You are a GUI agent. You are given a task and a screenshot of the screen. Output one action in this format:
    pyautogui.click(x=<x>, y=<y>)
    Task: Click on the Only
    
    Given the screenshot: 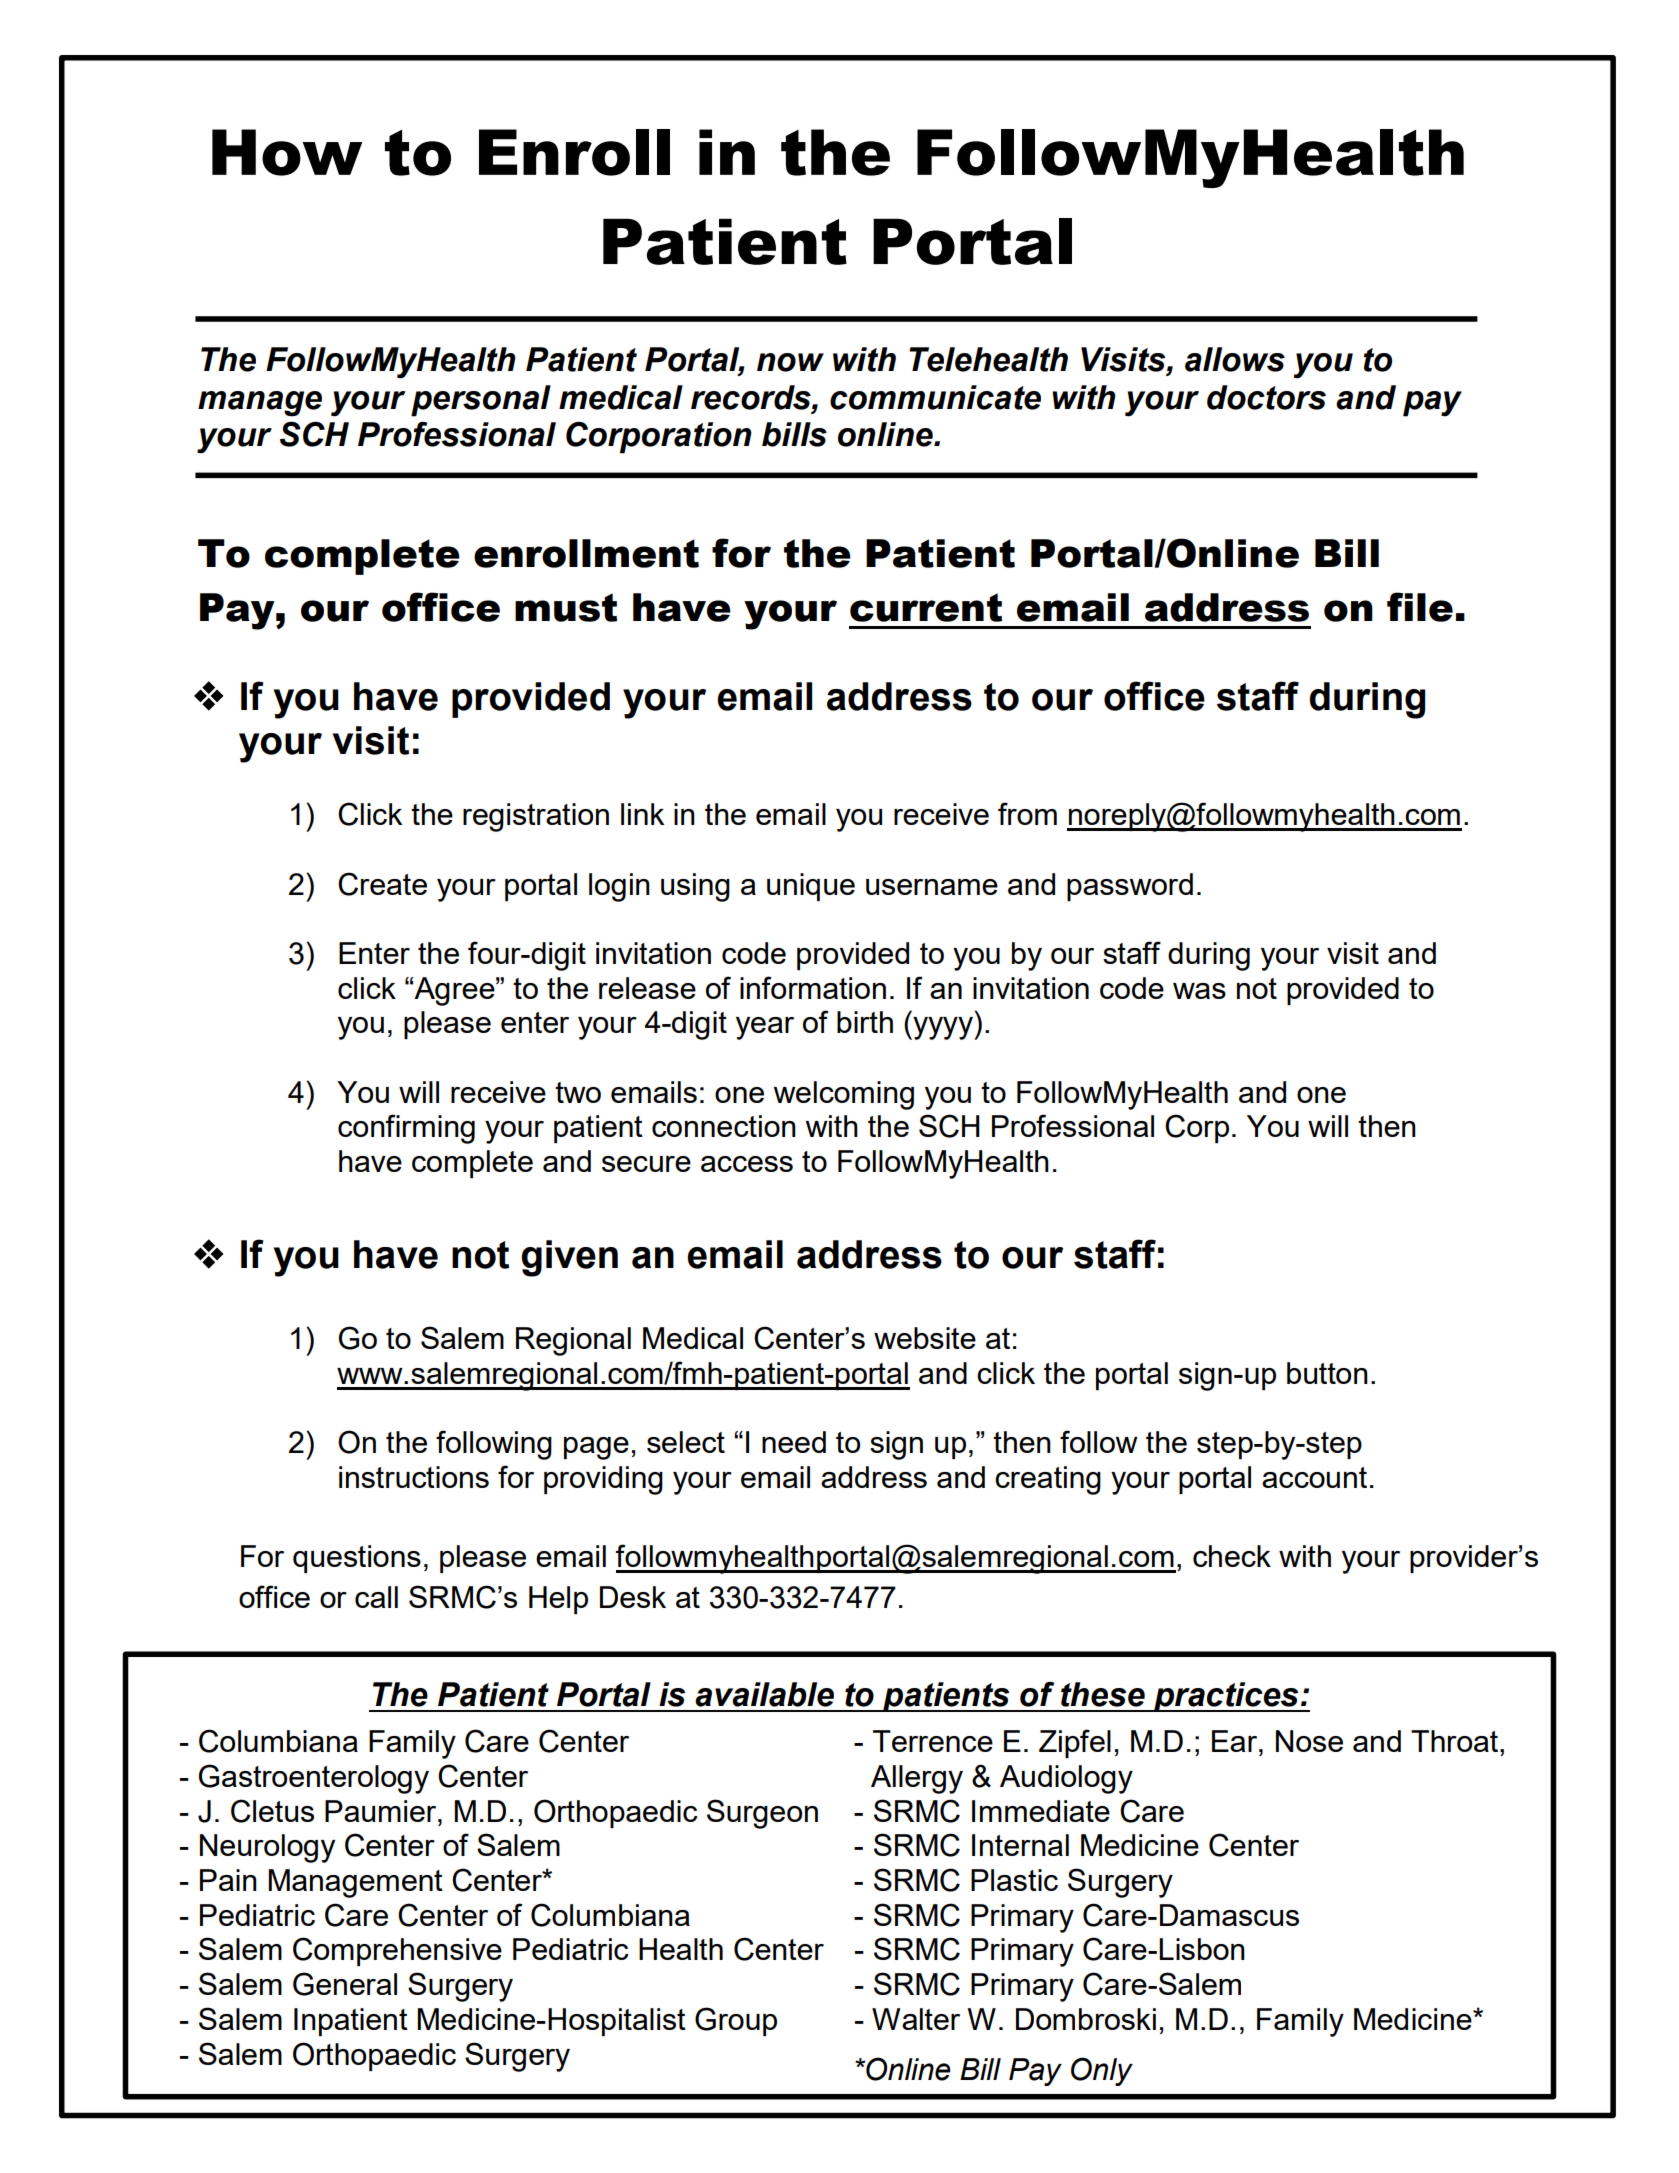 What is the action you would take?
    pyautogui.click(x=1102, y=2071)
